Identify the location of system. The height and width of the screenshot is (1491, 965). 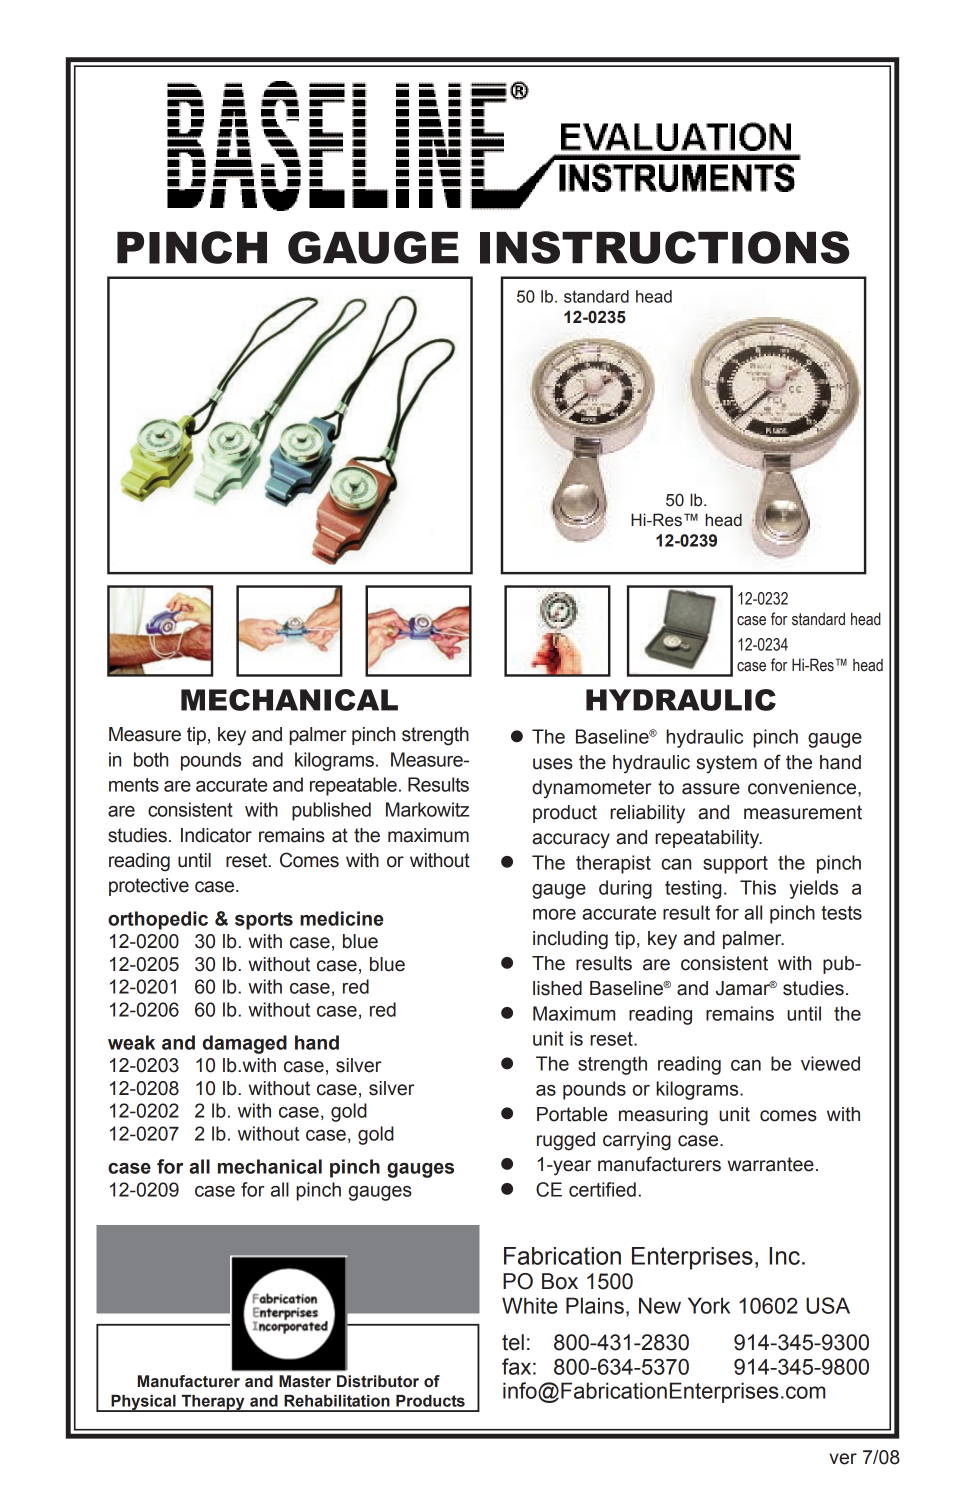
(726, 764).
